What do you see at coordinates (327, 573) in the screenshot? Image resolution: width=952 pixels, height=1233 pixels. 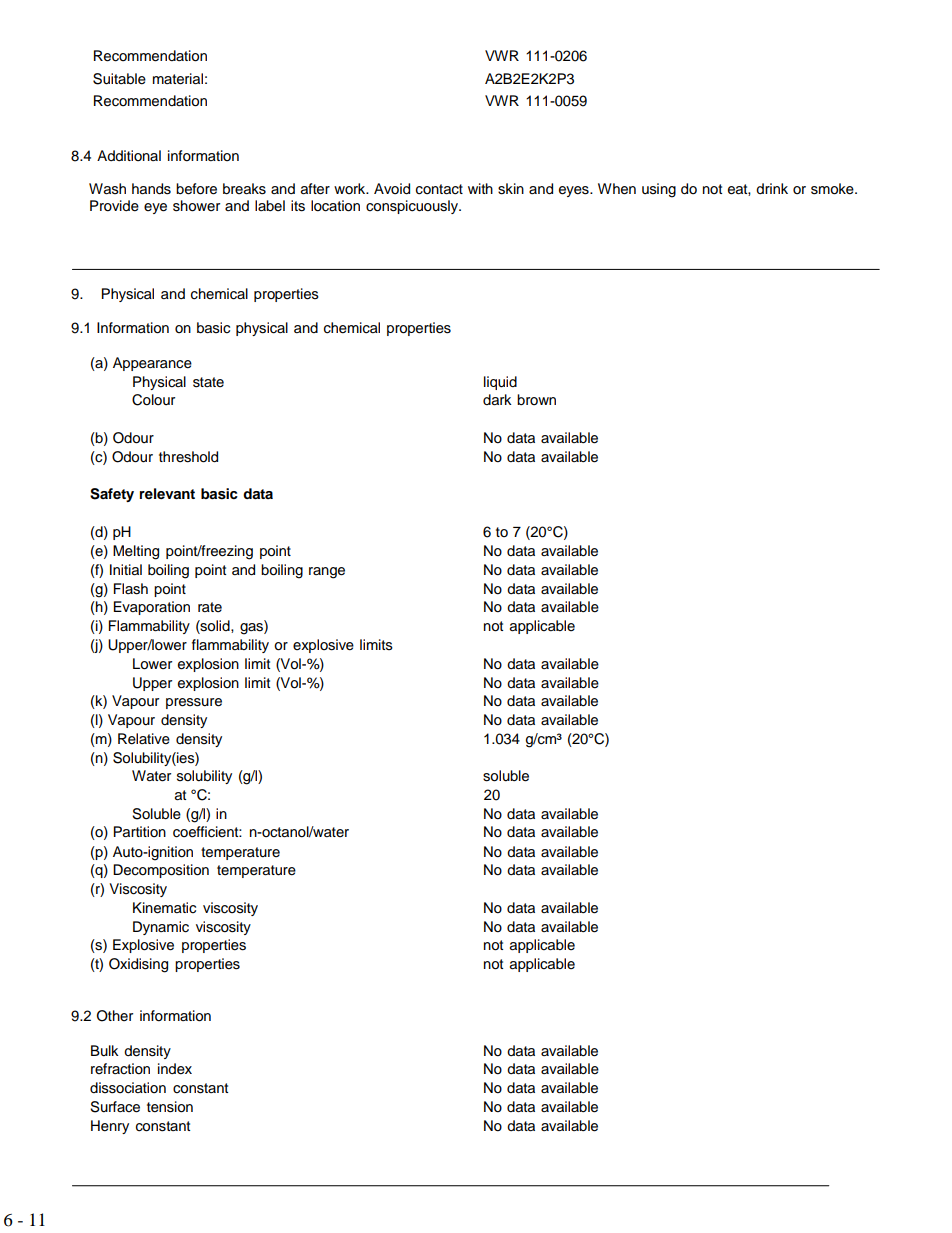 I see `range` at bounding box center [327, 573].
